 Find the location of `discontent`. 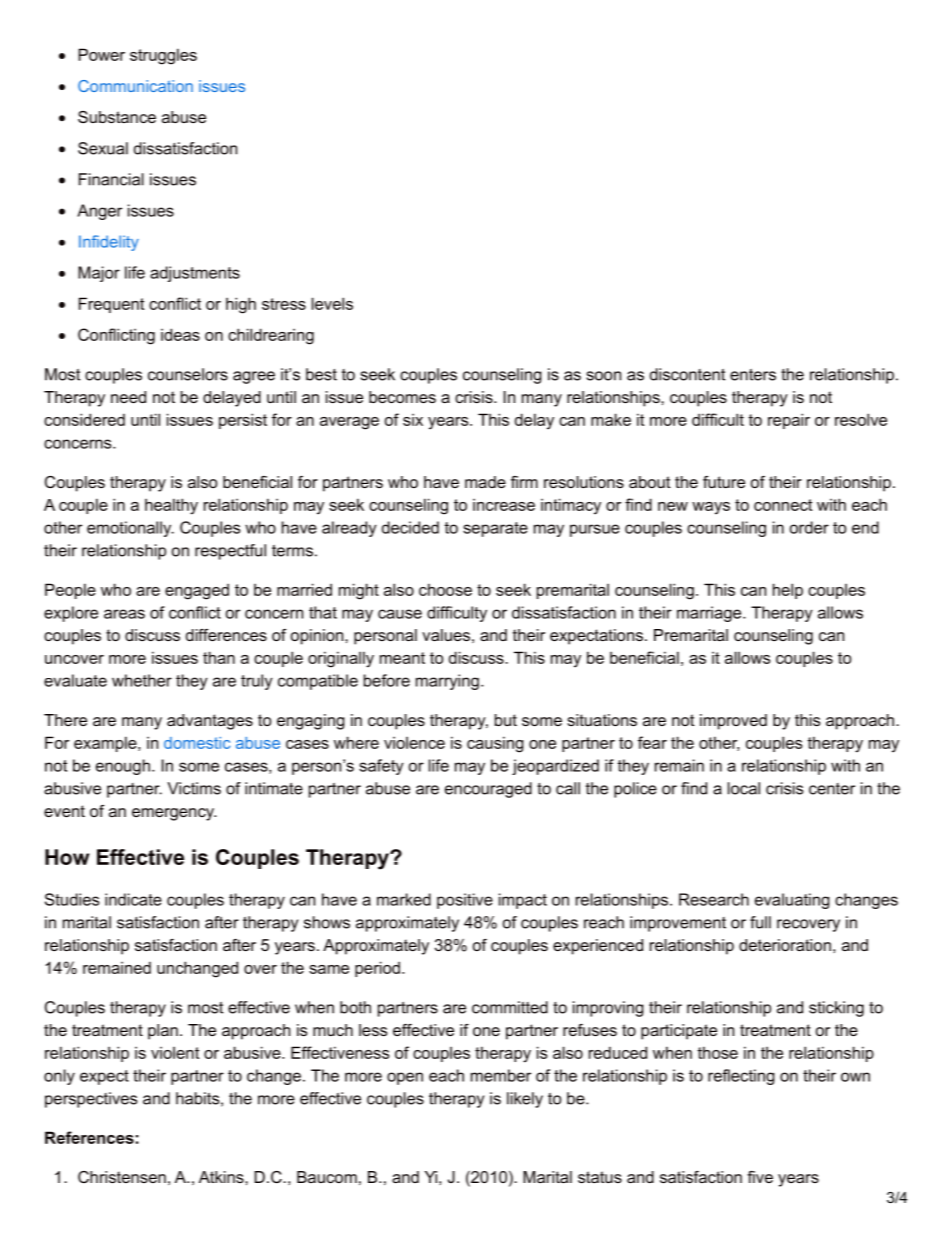

discontent is located at coordinates (687, 374).
